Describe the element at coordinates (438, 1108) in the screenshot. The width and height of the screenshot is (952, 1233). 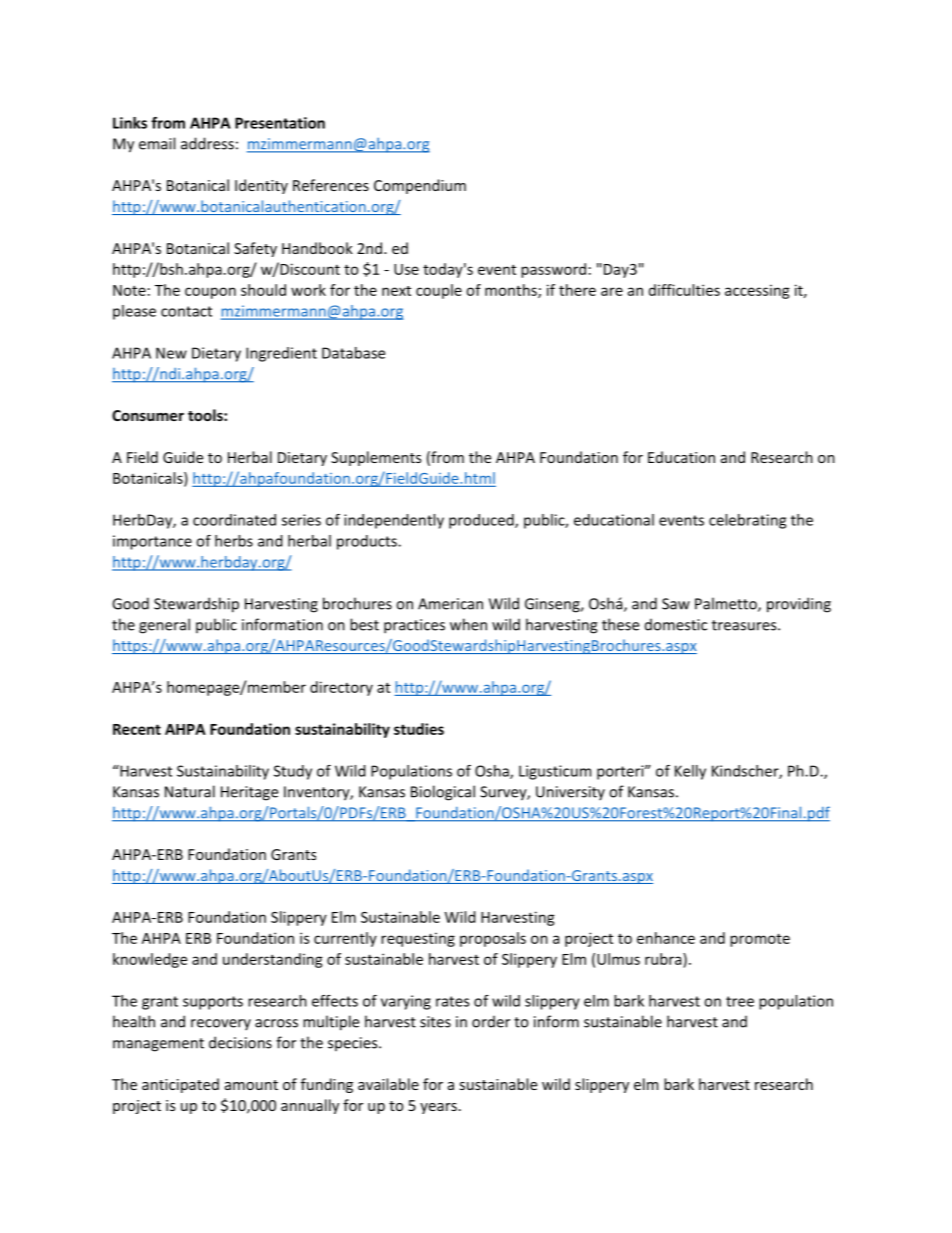
I see `years` at that location.
